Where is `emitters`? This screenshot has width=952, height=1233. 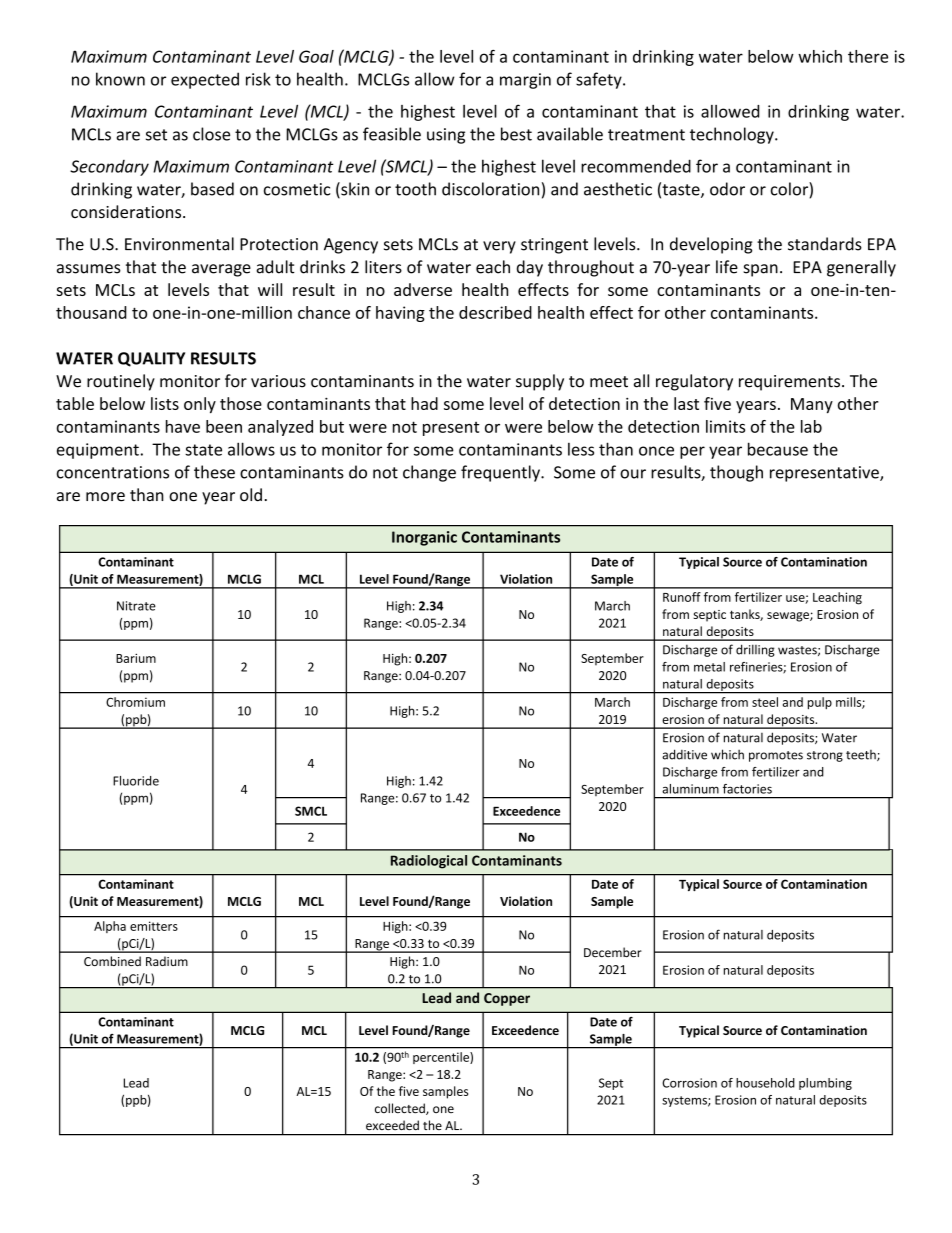 emitters is located at coordinates (154, 926).
